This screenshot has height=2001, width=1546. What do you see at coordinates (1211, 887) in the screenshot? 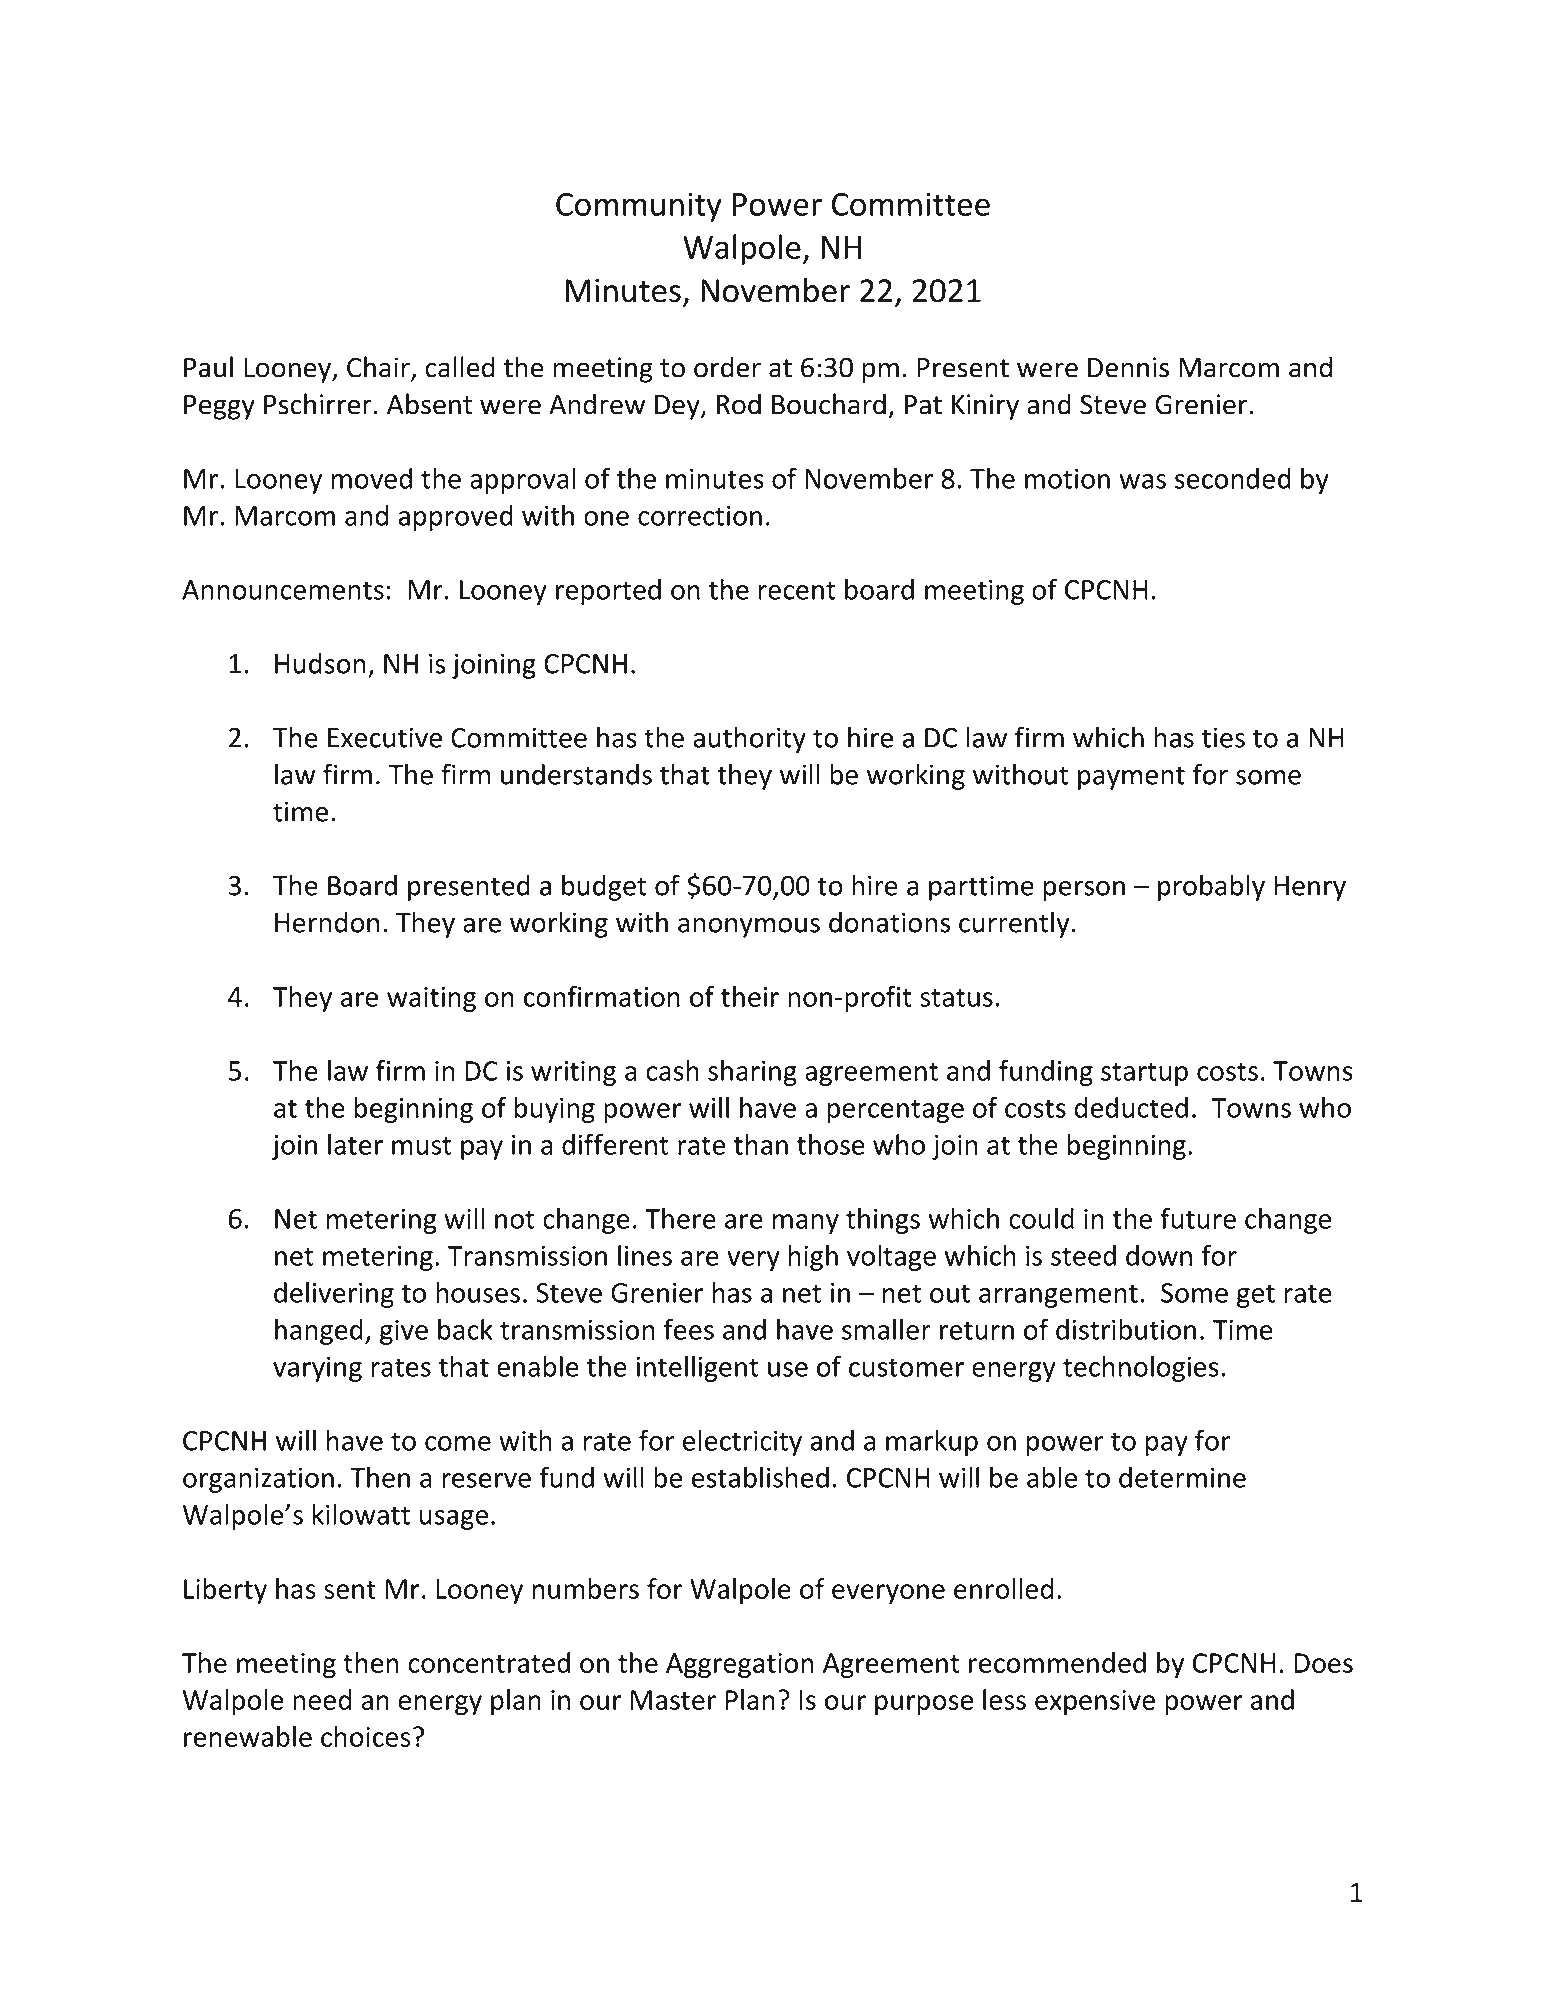
I see `probably` at bounding box center [1211, 887].
